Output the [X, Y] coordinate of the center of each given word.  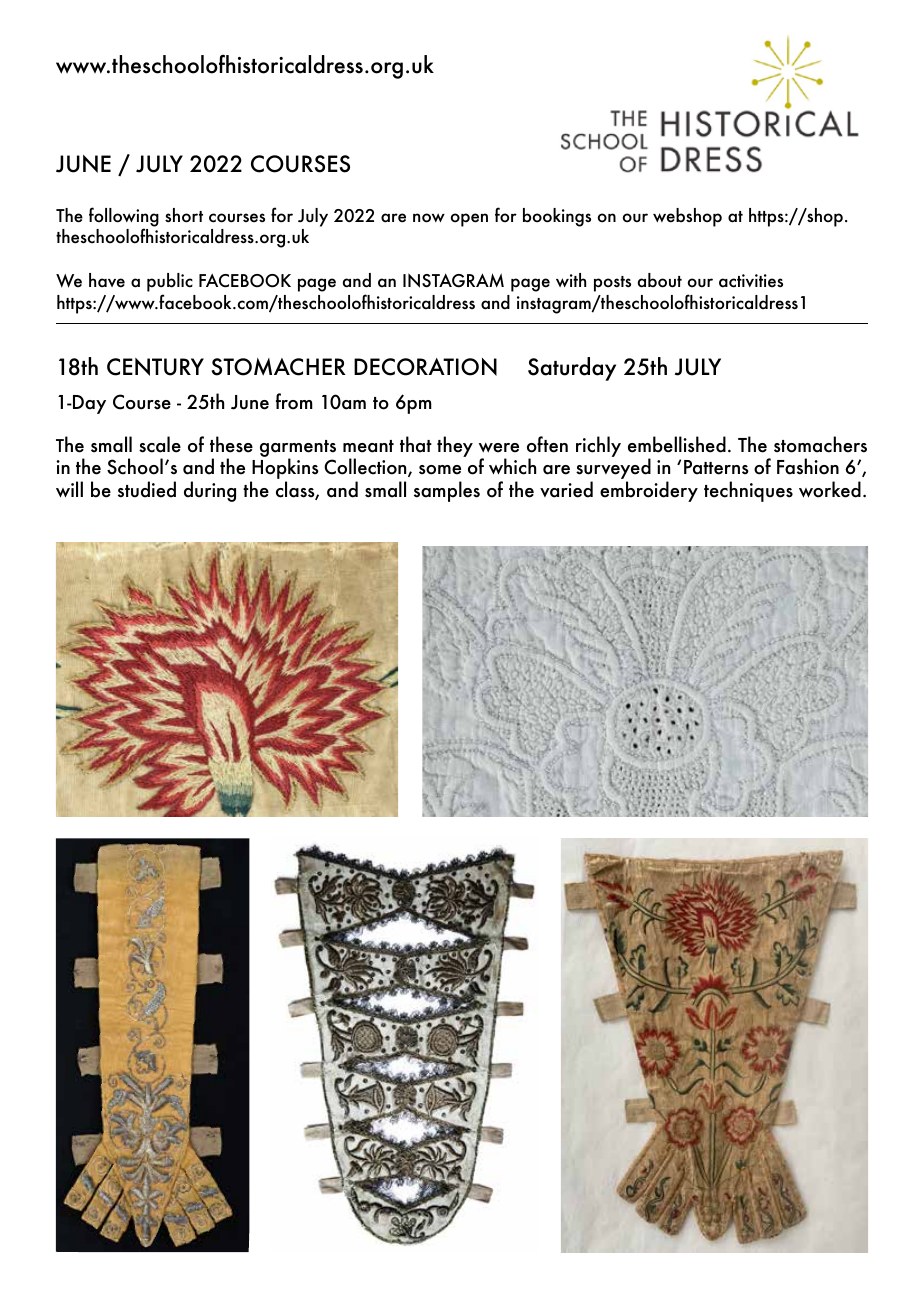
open [469, 220]
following [124, 218]
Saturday [572, 369]
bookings [557, 217]
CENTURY [155, 367]
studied [147, 489]
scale [160, 444]
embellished [677, 444]
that [416, 444]
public [170, 282]
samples [447, 491]
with [571, 280]
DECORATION [425, 367]
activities [751, 281]
